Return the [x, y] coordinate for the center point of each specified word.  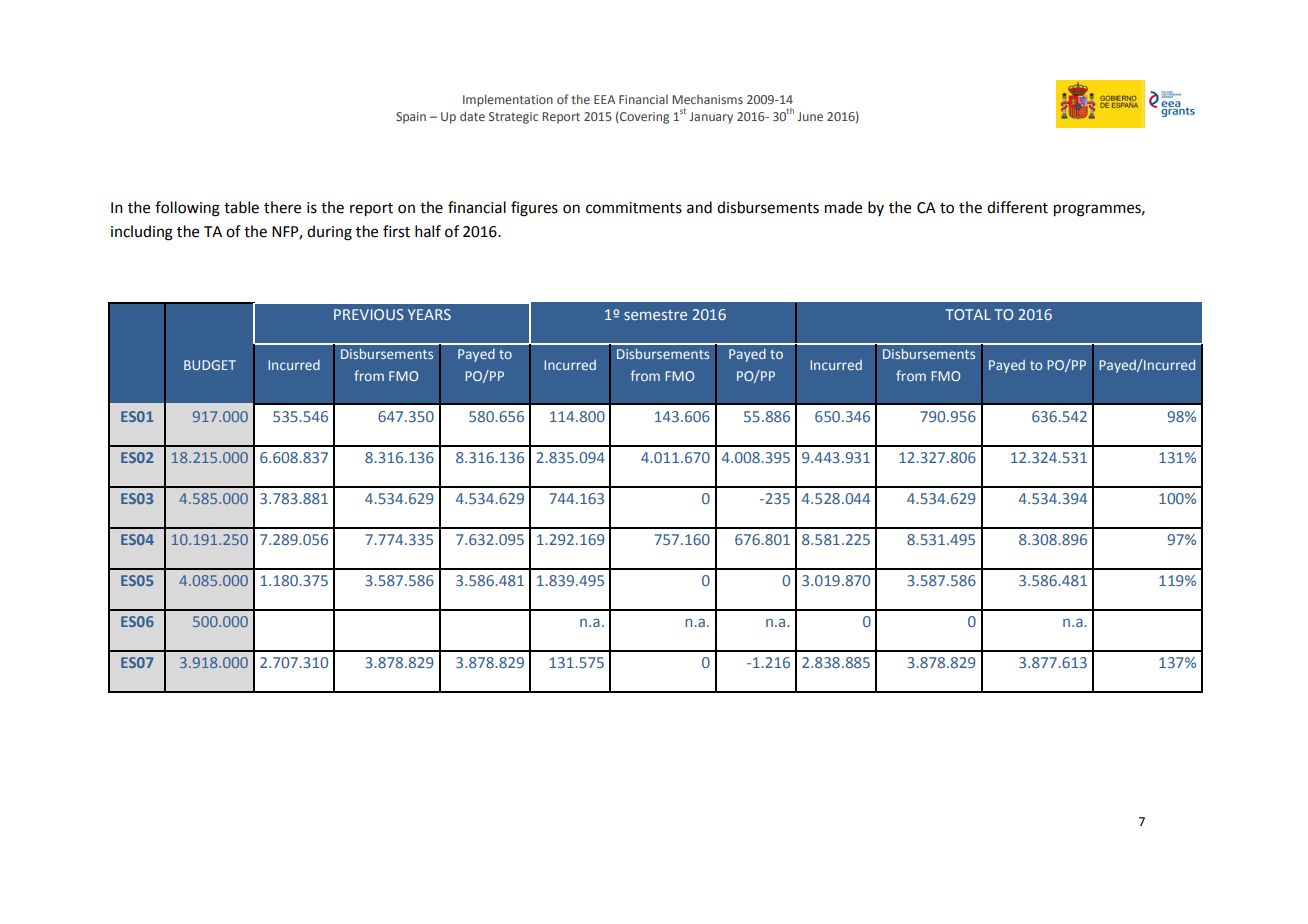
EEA [604, 99]
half [428, 231]
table [241, 207]
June [810, 116]
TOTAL [968, 314]
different [1017, 207]
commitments [634, 208]
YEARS [429, 314]
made [843, 207]
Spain [411, 118]
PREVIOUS [369, 314]
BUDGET [210, 365]
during [329, 233]
